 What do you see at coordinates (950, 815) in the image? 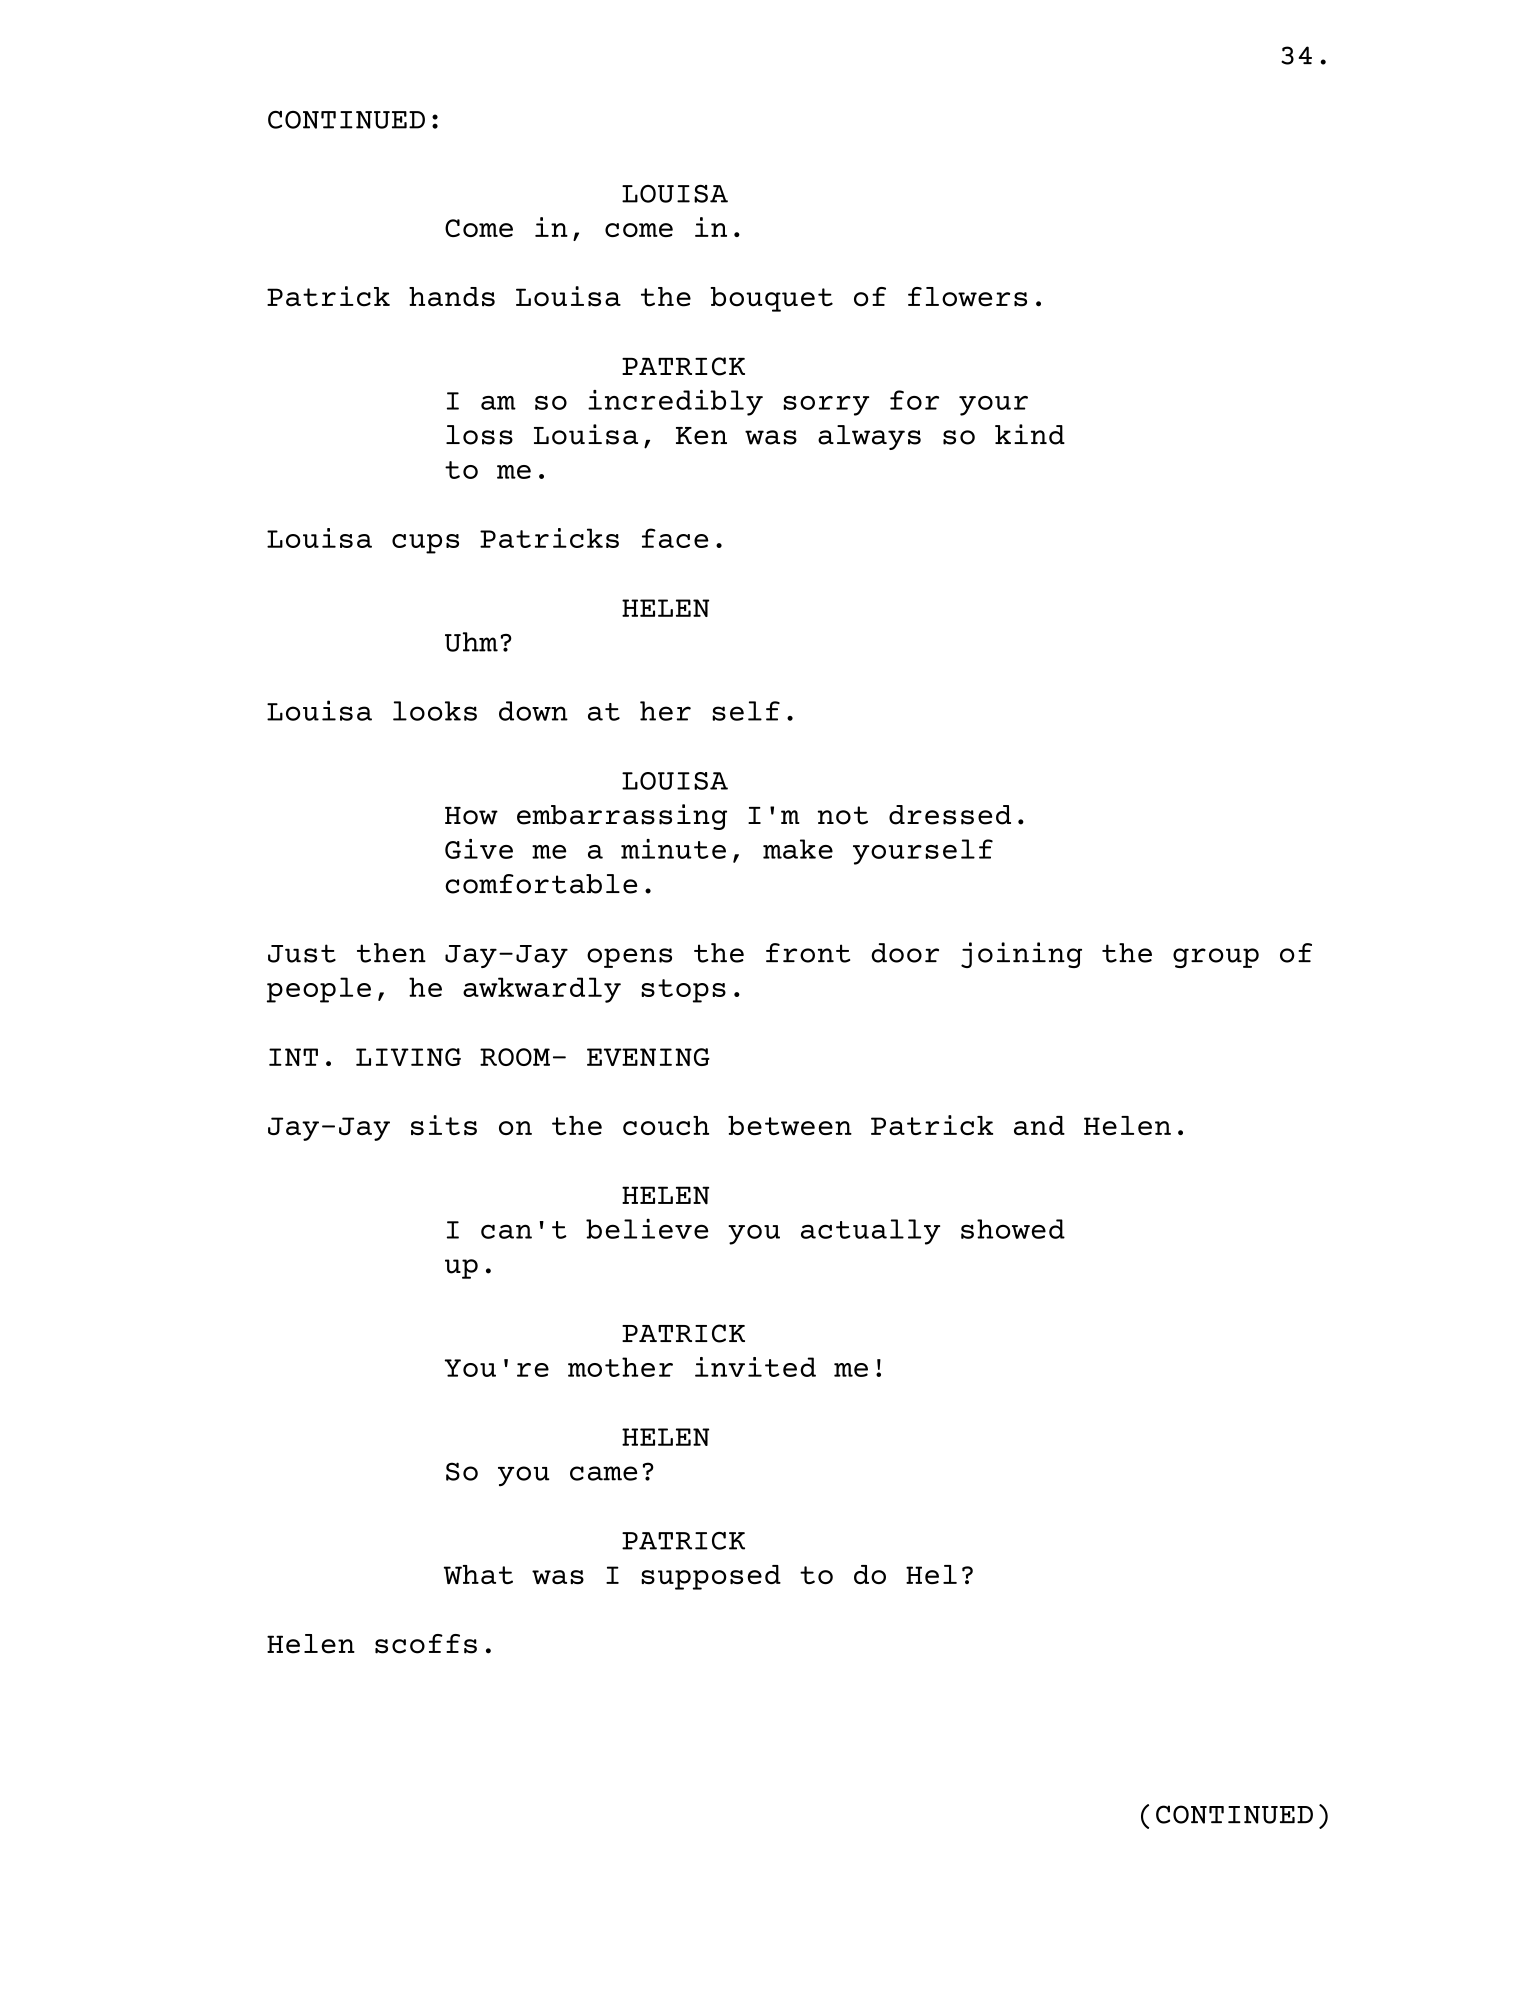
I see `dressed` at bounding box center [950, 815].
